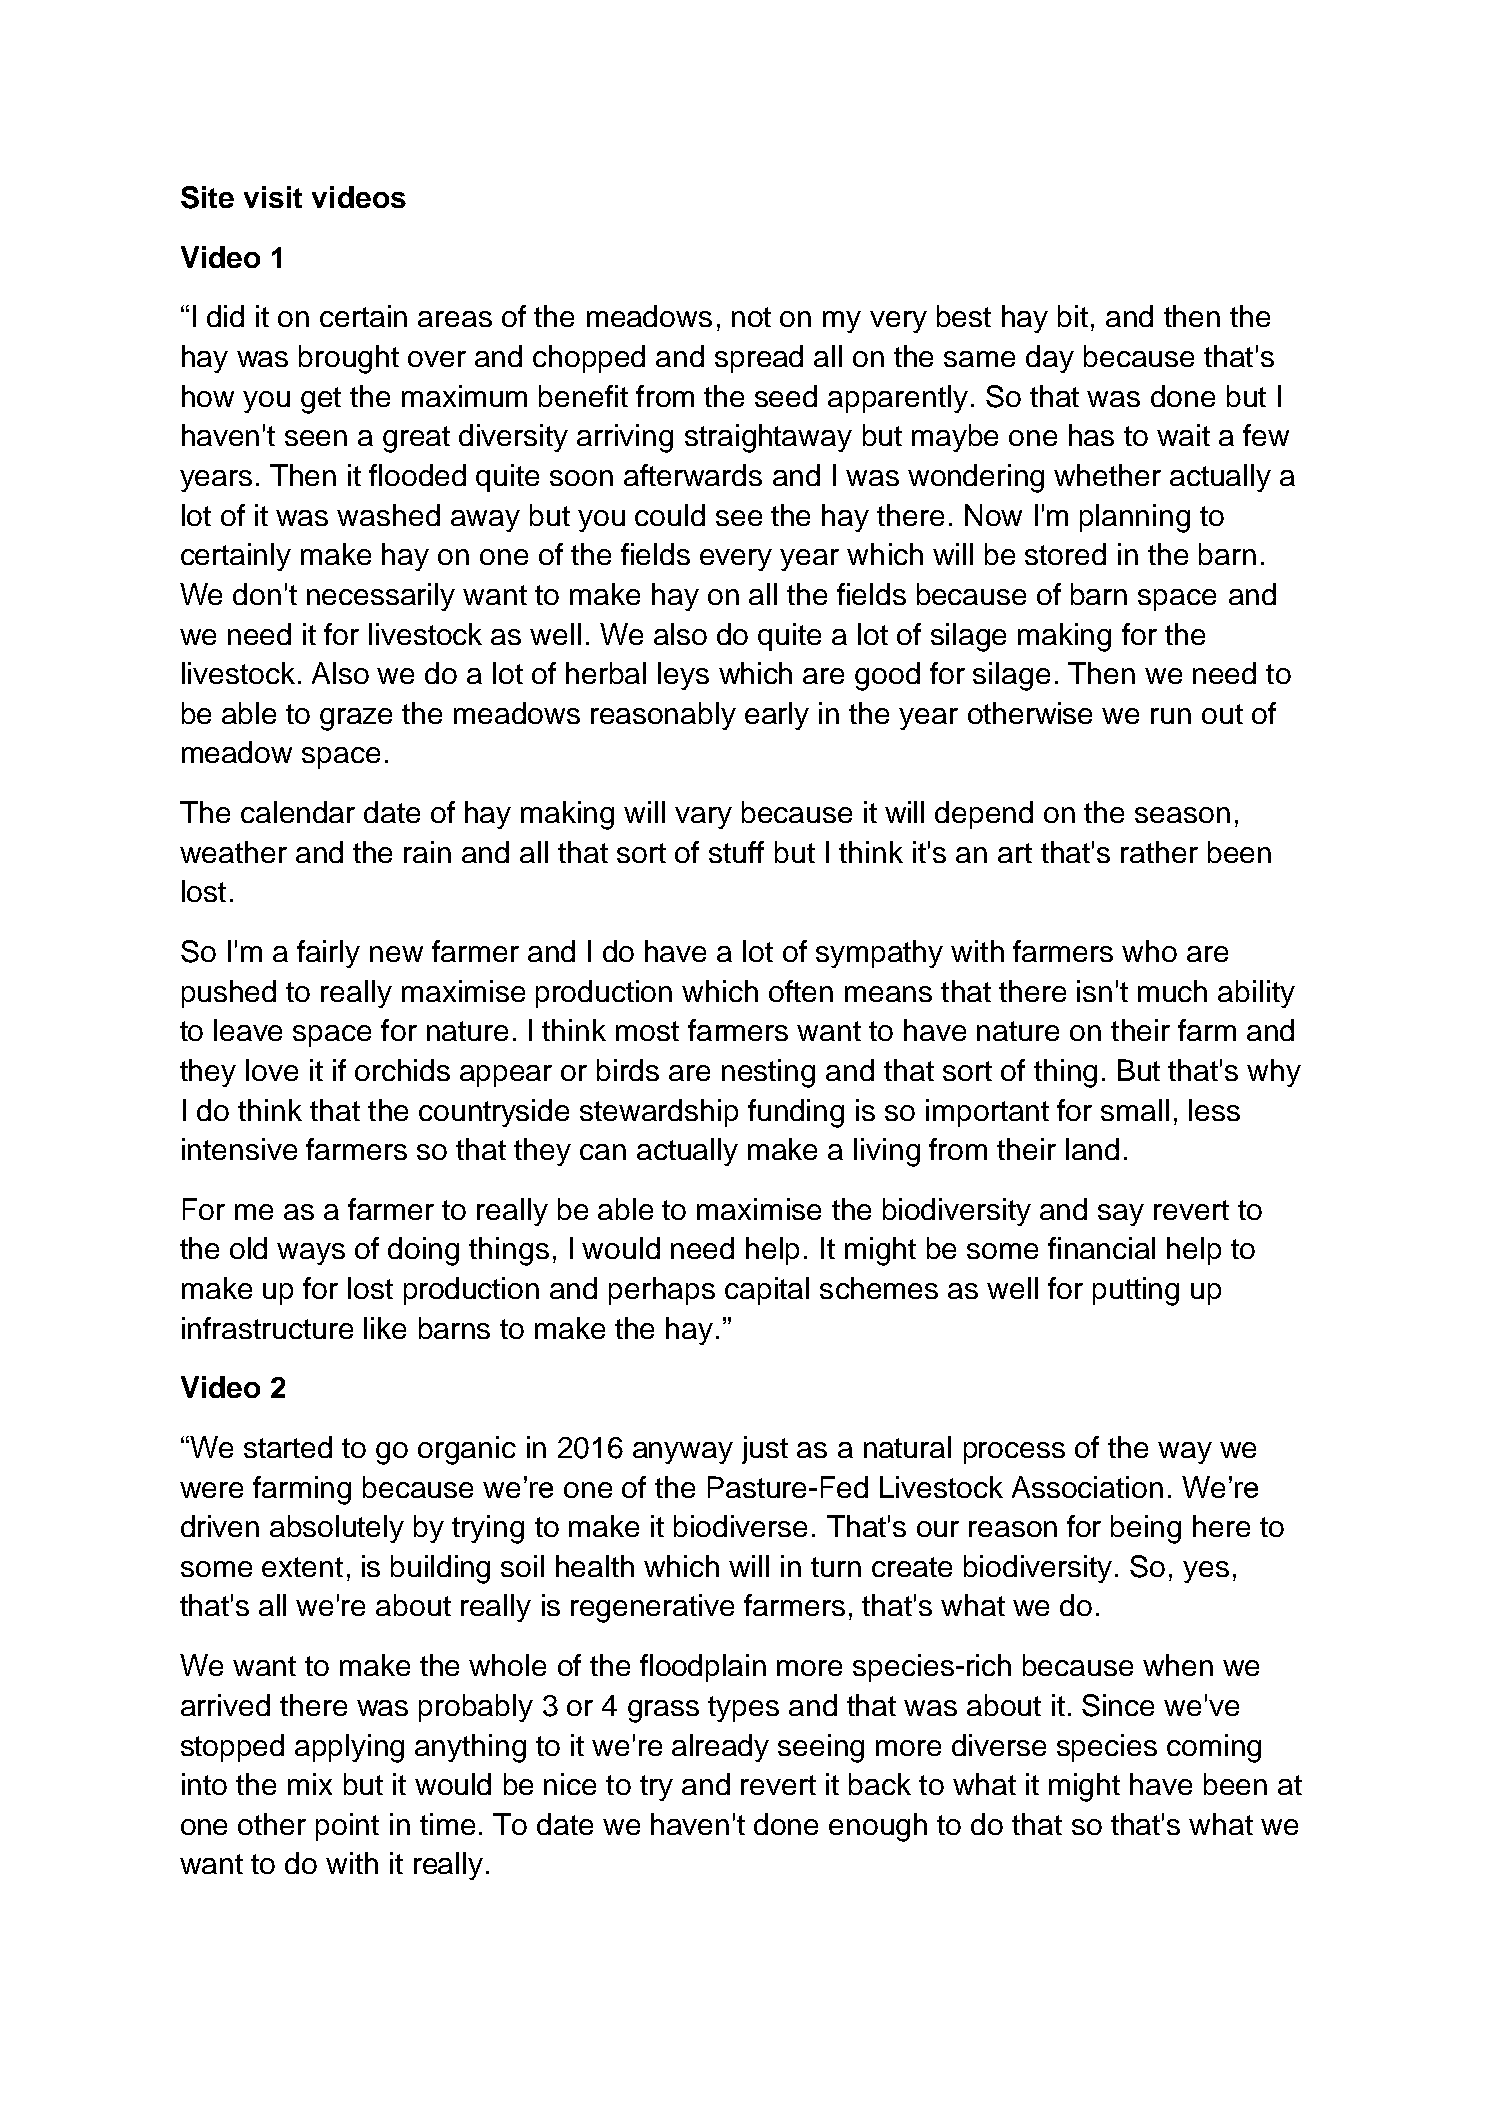 This image has width=1487, height=2103. I want to click on often, so click(801, 991).
